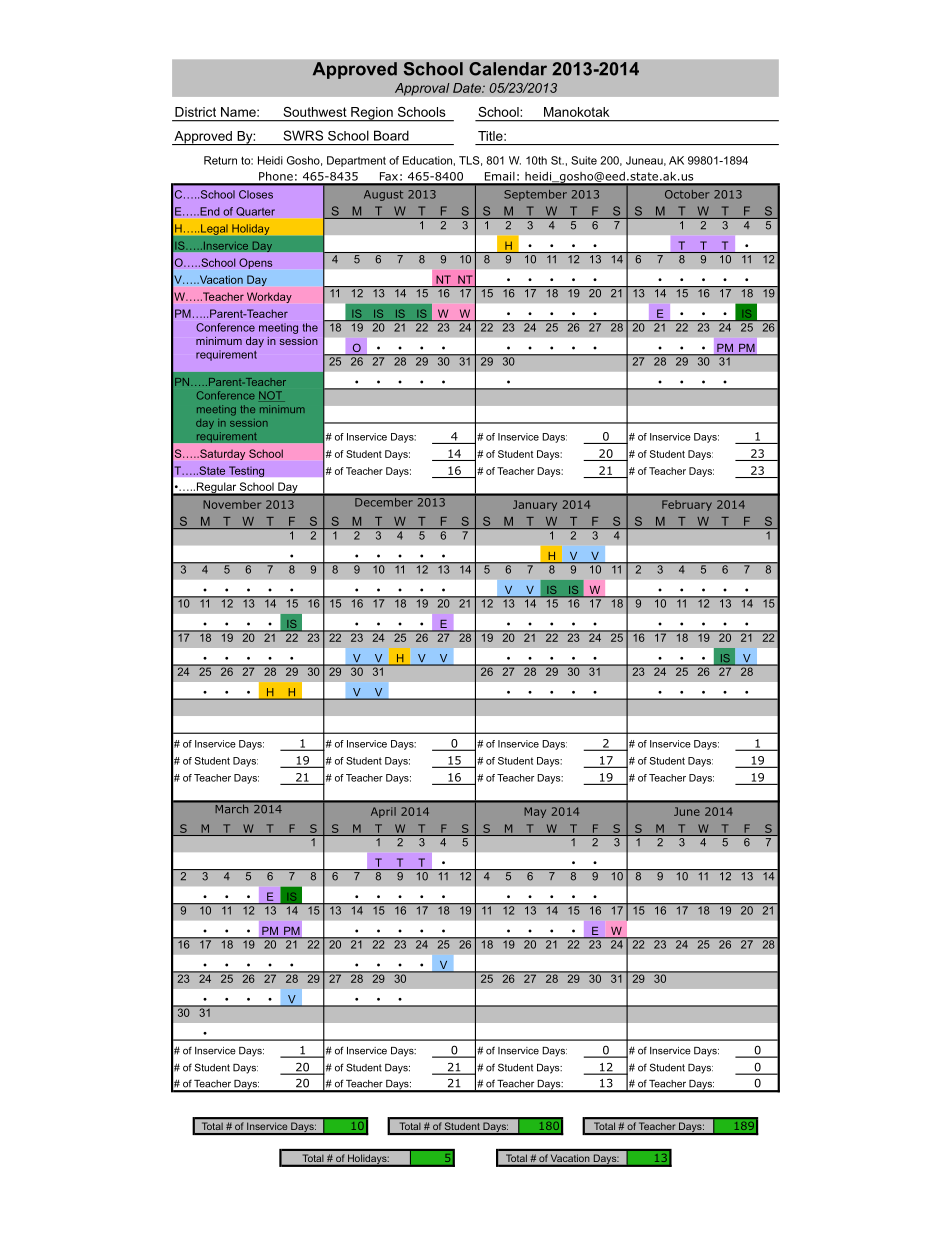 The image size is (952, 1233). I want to click on NOT, so click(272, 396).
